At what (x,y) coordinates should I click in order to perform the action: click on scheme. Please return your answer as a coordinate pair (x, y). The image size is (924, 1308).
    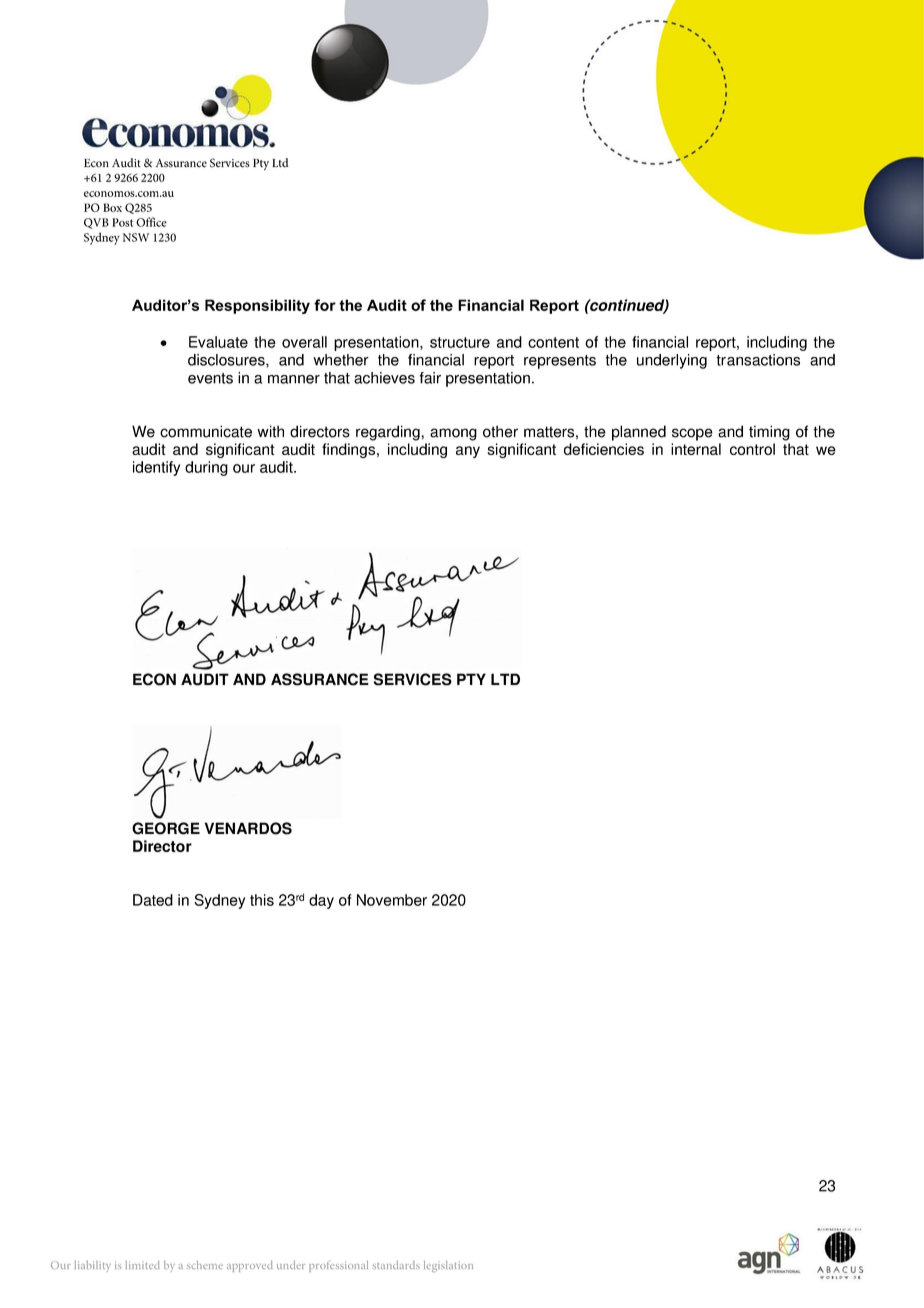
    Looking at the image, I should click on (205, 1265).
